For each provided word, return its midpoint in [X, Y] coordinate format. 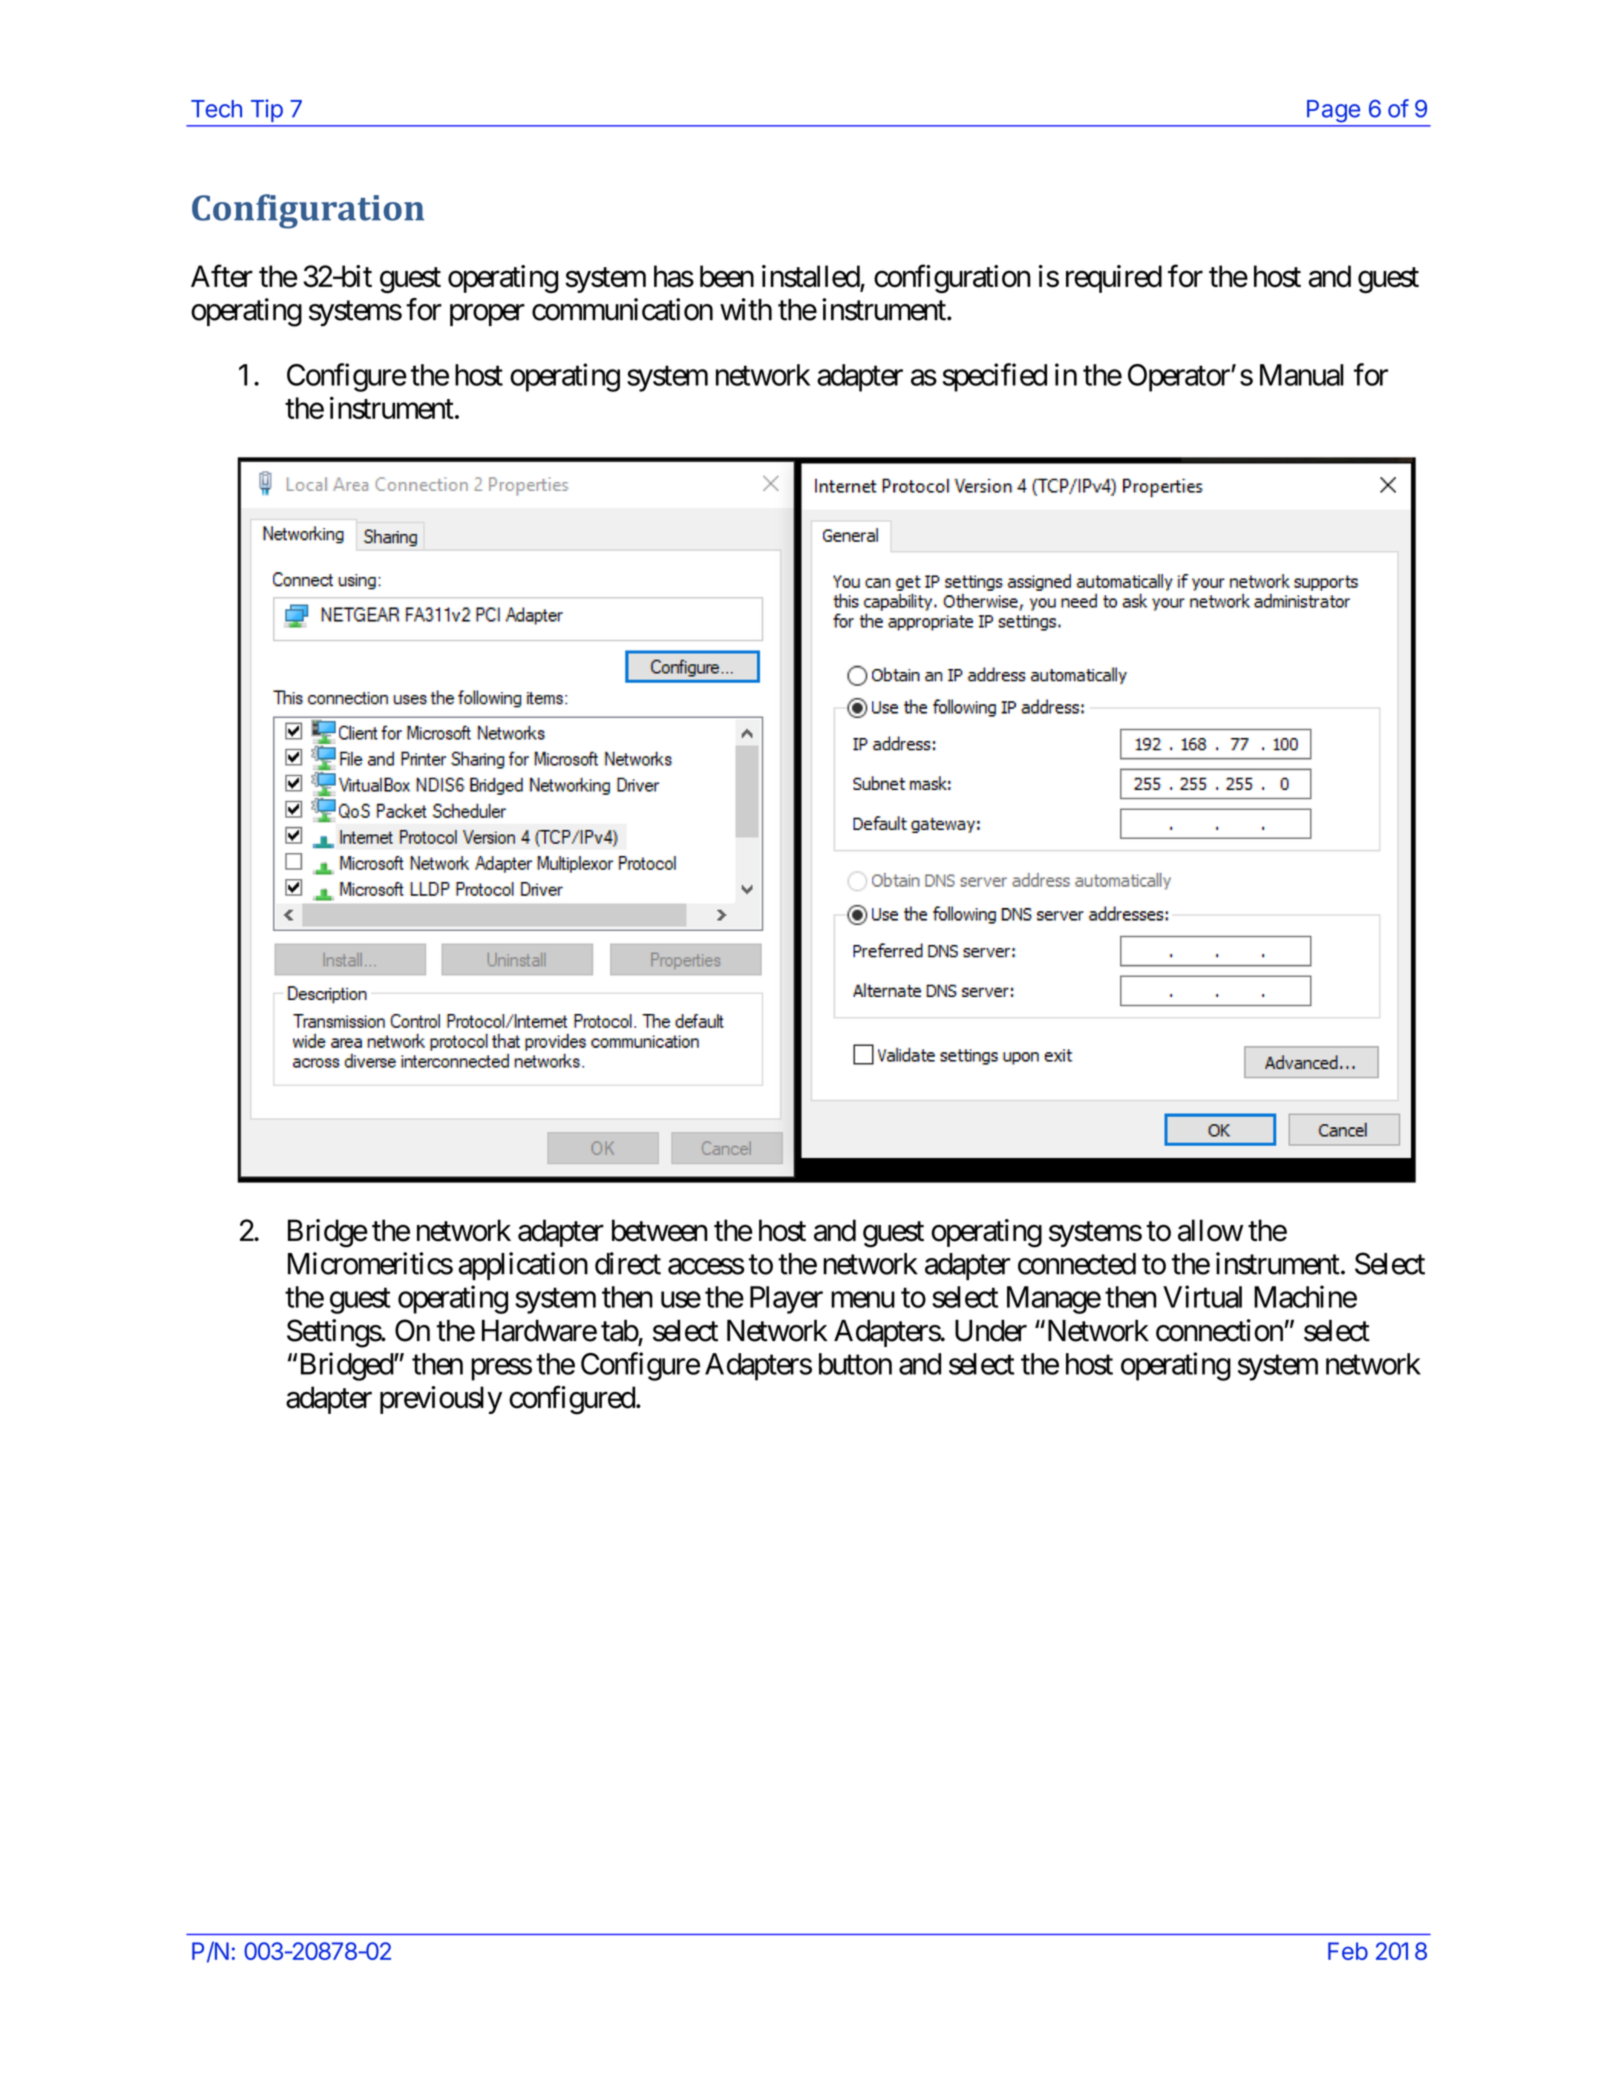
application [523, 1266]
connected [1077, 1264]
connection [1219, 1330]
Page [1333, 111]
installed [811, 277]
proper [487, 315]
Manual [1302, 375]
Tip [267, 111]
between [660, 1230]
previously [441, 1400]
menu [863, 1300]
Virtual [1202, 1296]
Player [786, 1300]
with [746, 309]
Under [991, 1331]
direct [628, 1263]
